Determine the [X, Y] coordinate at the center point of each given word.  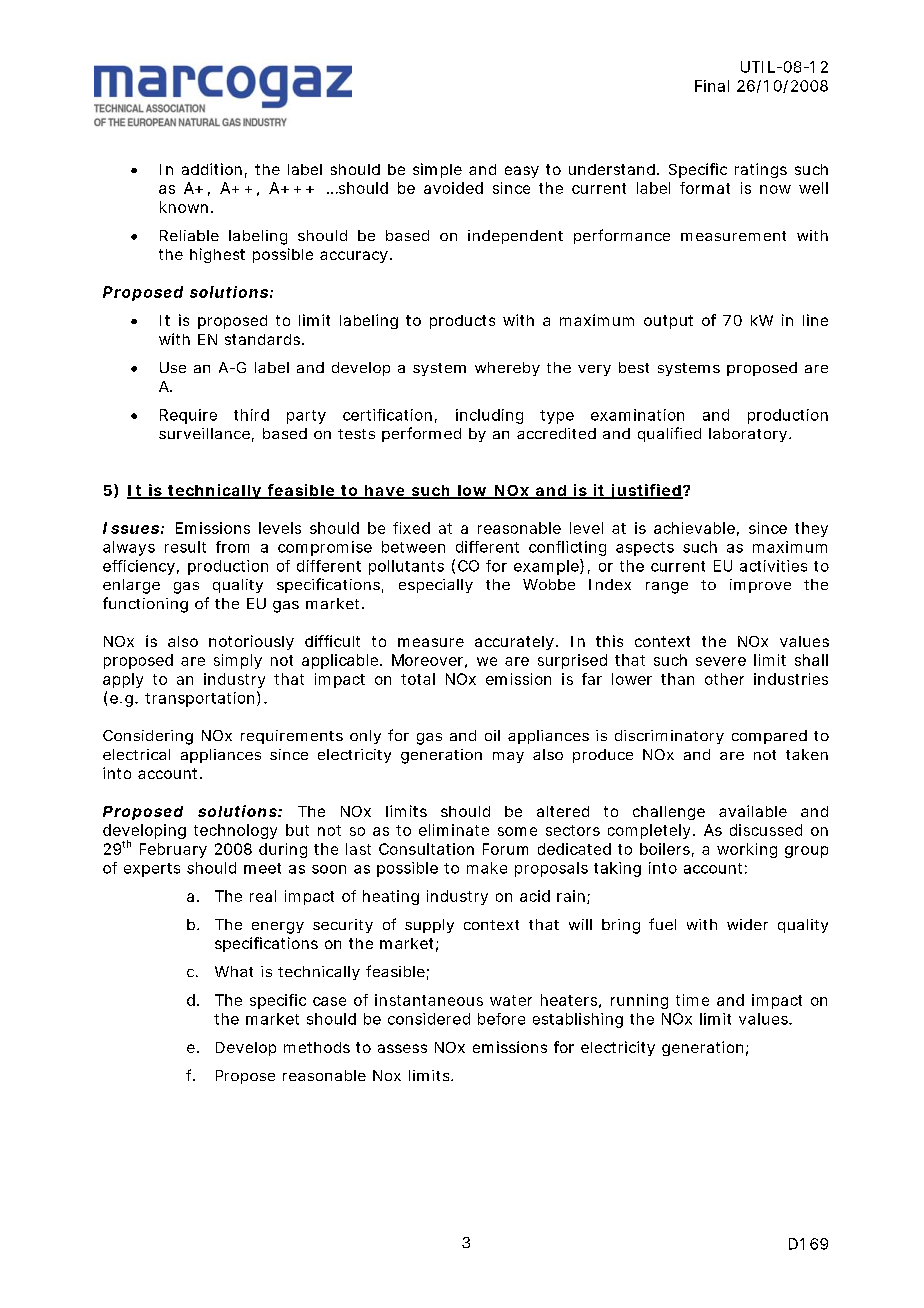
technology [235, 831]
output [668, 322]
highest [217, 255]
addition [212, 169]
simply [238, 661]
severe [721, 661]
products [462, 322]
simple [437, 170]
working [747, 850]
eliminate [454, 830]
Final [712, 86]
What [234, 971]
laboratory [749, 435]
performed [421, 434]
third [251, 415]
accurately [514, 643]
